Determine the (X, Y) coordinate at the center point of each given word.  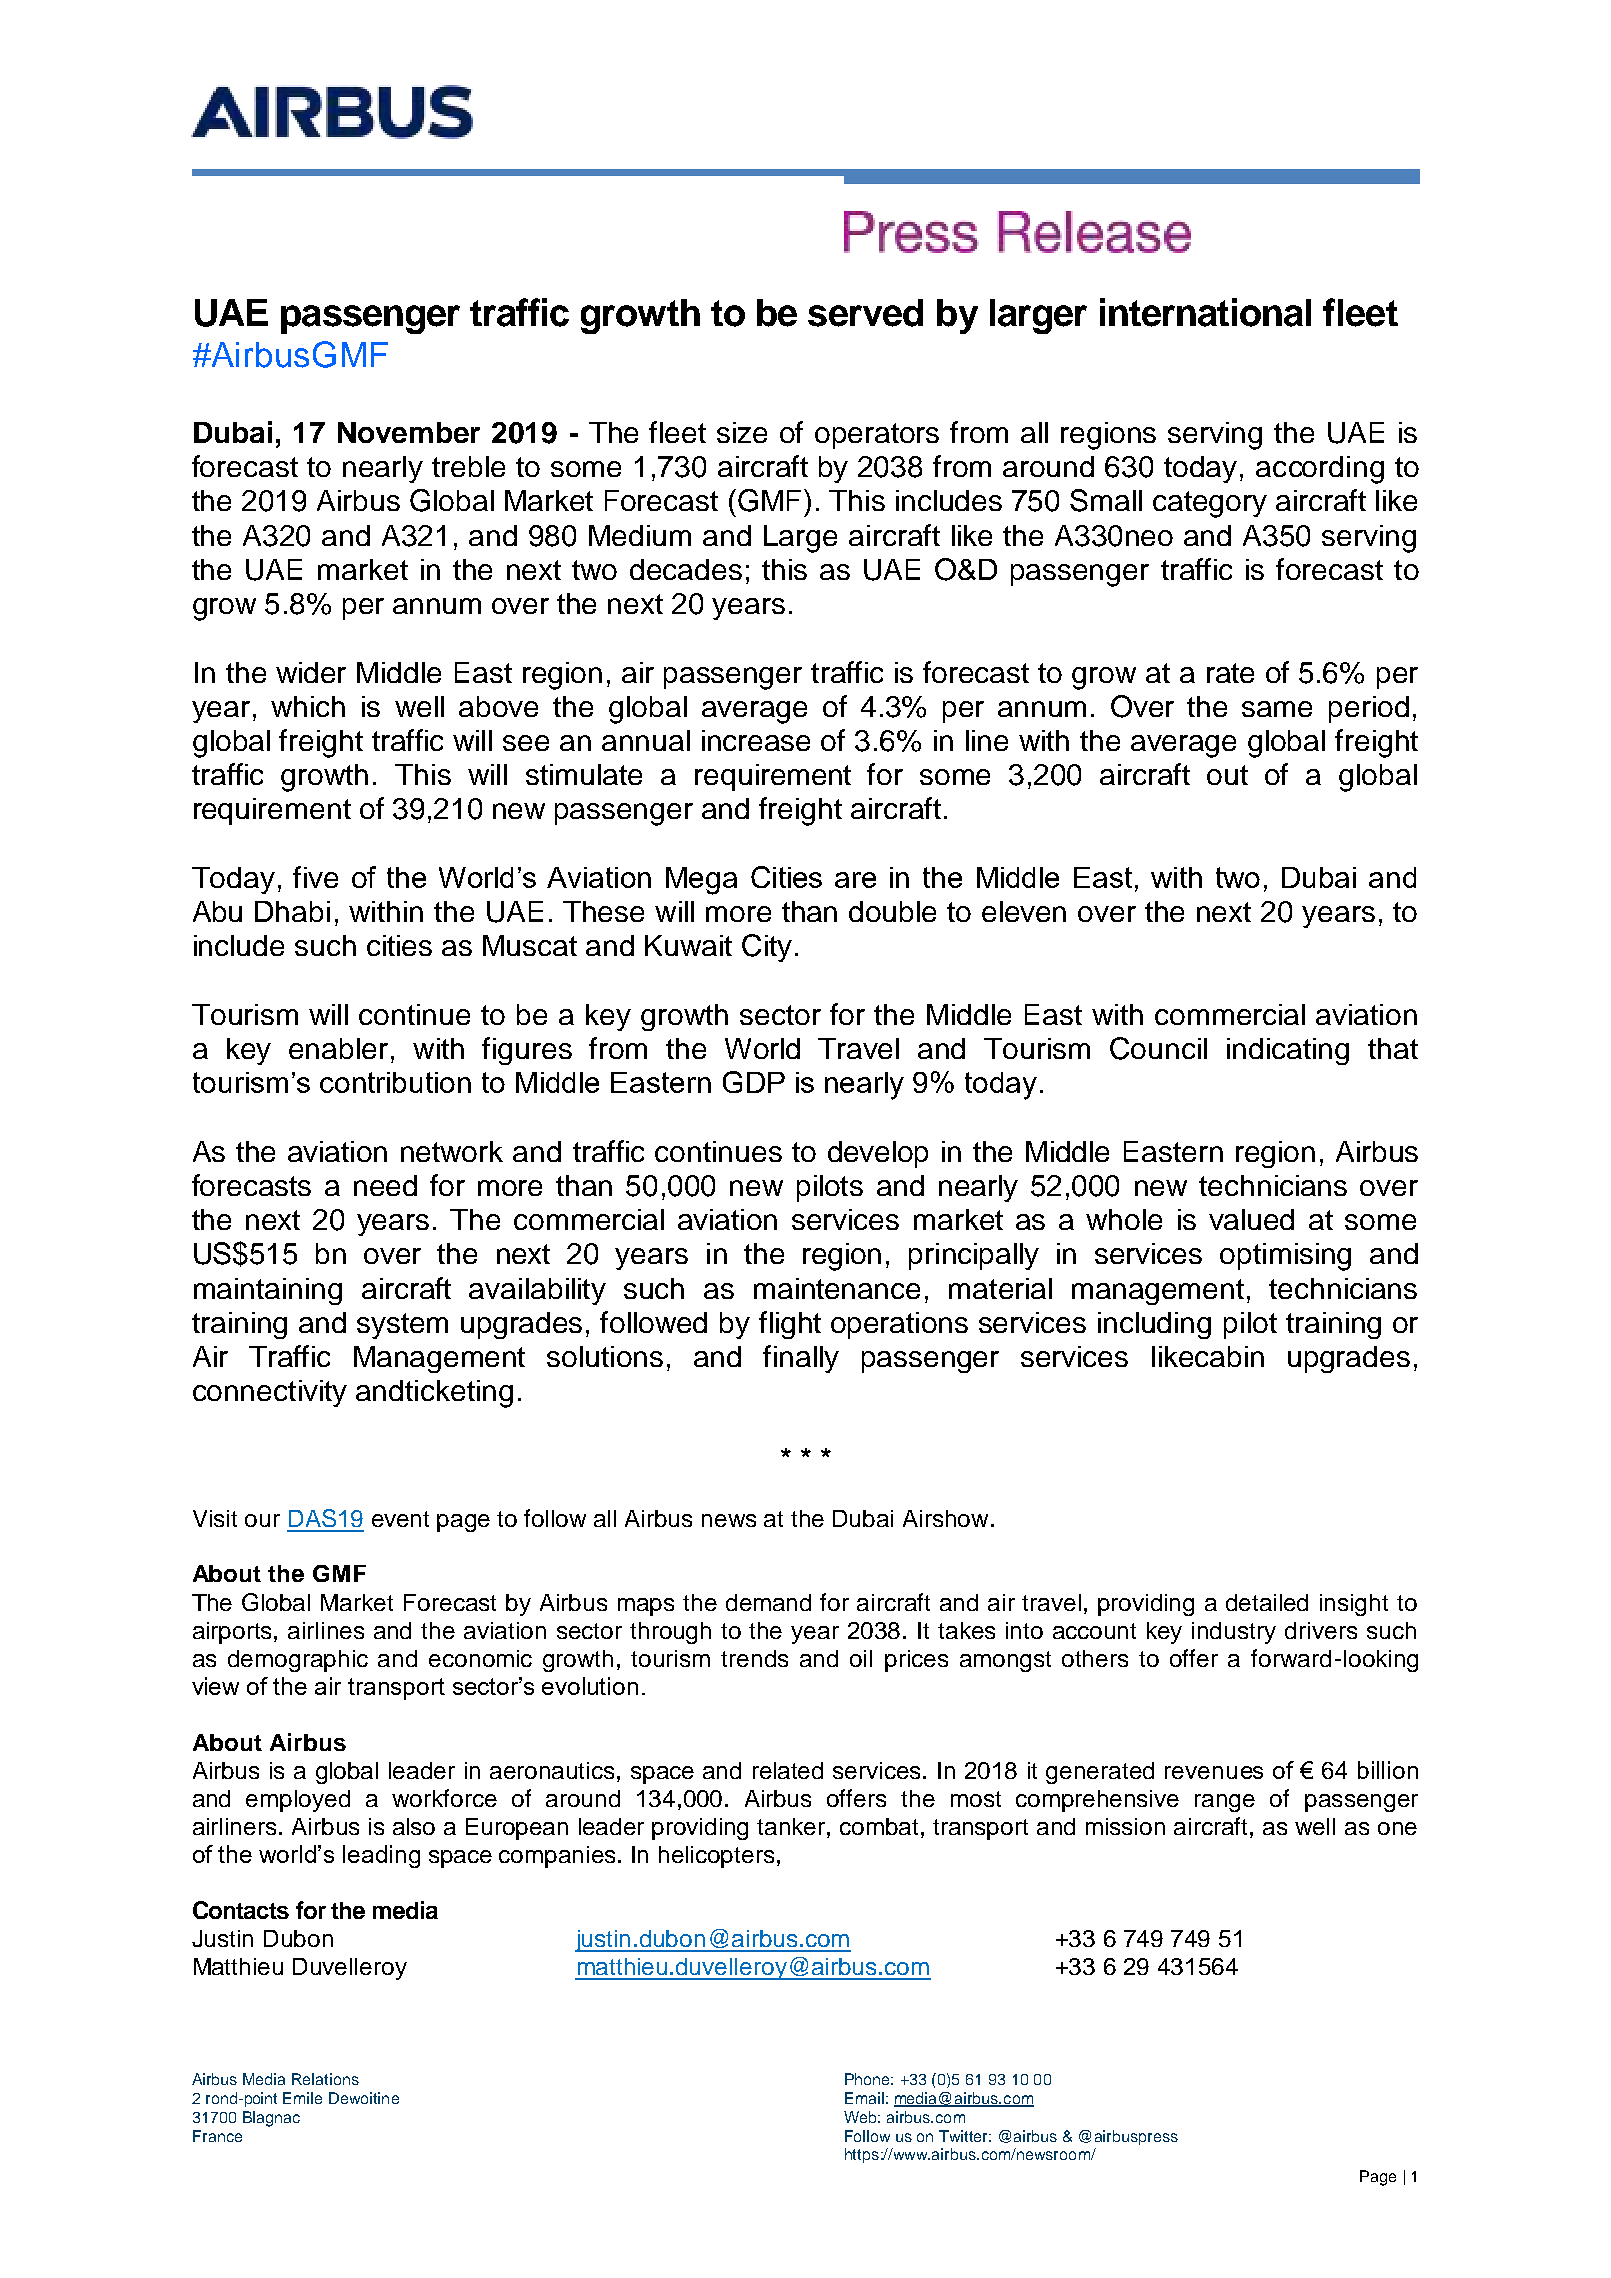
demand (768, 1602)
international (1205, 312)
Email (864, 2098)
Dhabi (292, 911)
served (865, 313)
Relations (325, 2079)
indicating (1288, 1051)
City (767, 948)
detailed (1267, 1602)
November (409, 432)
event (400, 1519)
